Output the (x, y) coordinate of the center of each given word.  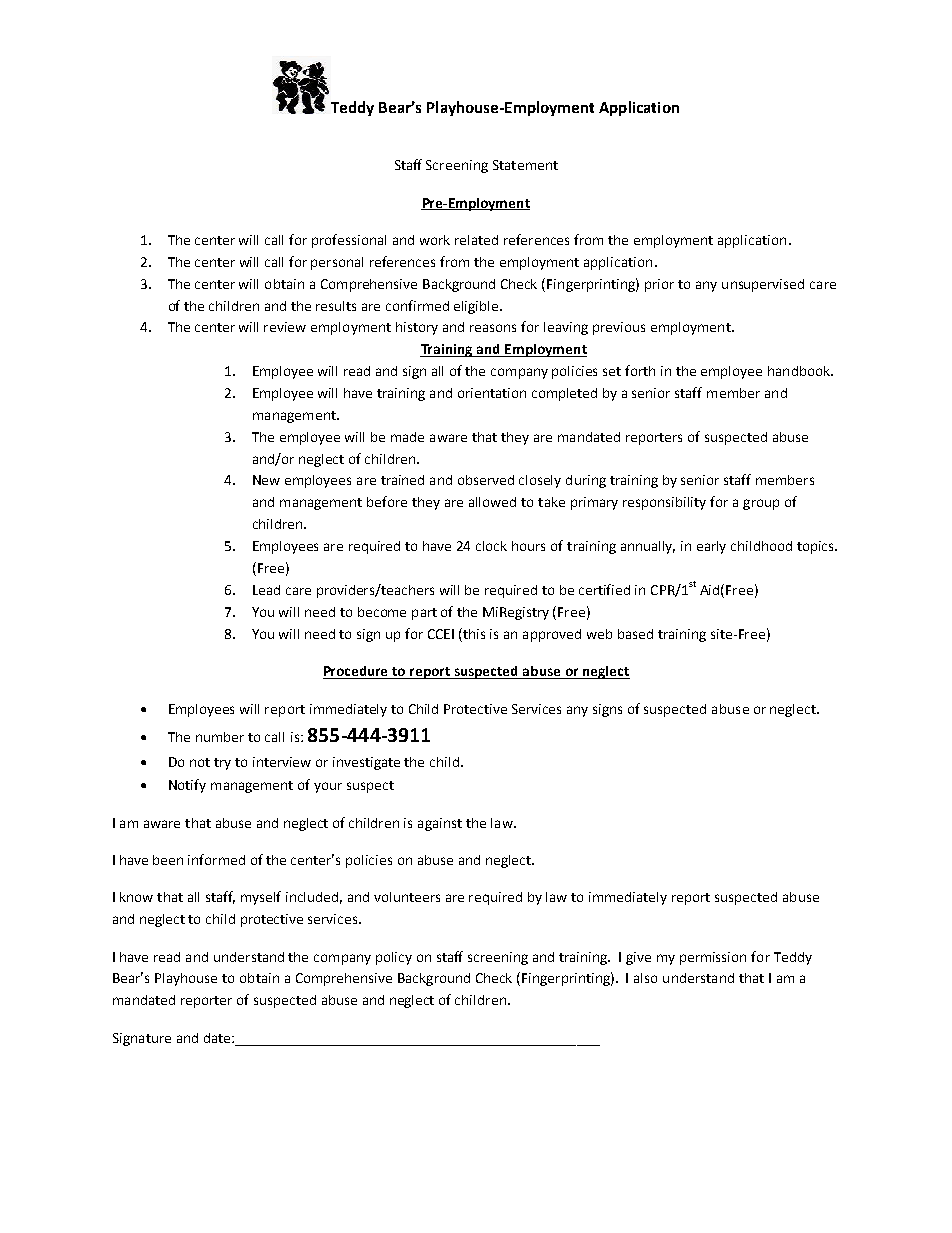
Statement (525, 165)
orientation (492, 393)
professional (349, 241)
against (440, 824)
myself (261, 898)
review (285, 327)
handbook (800, 371)
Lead (266, 590)
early (711, 547)
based (635, 634)
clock (491, 546)
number (220, 737)
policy (394, 958)
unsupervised (763, 285)
